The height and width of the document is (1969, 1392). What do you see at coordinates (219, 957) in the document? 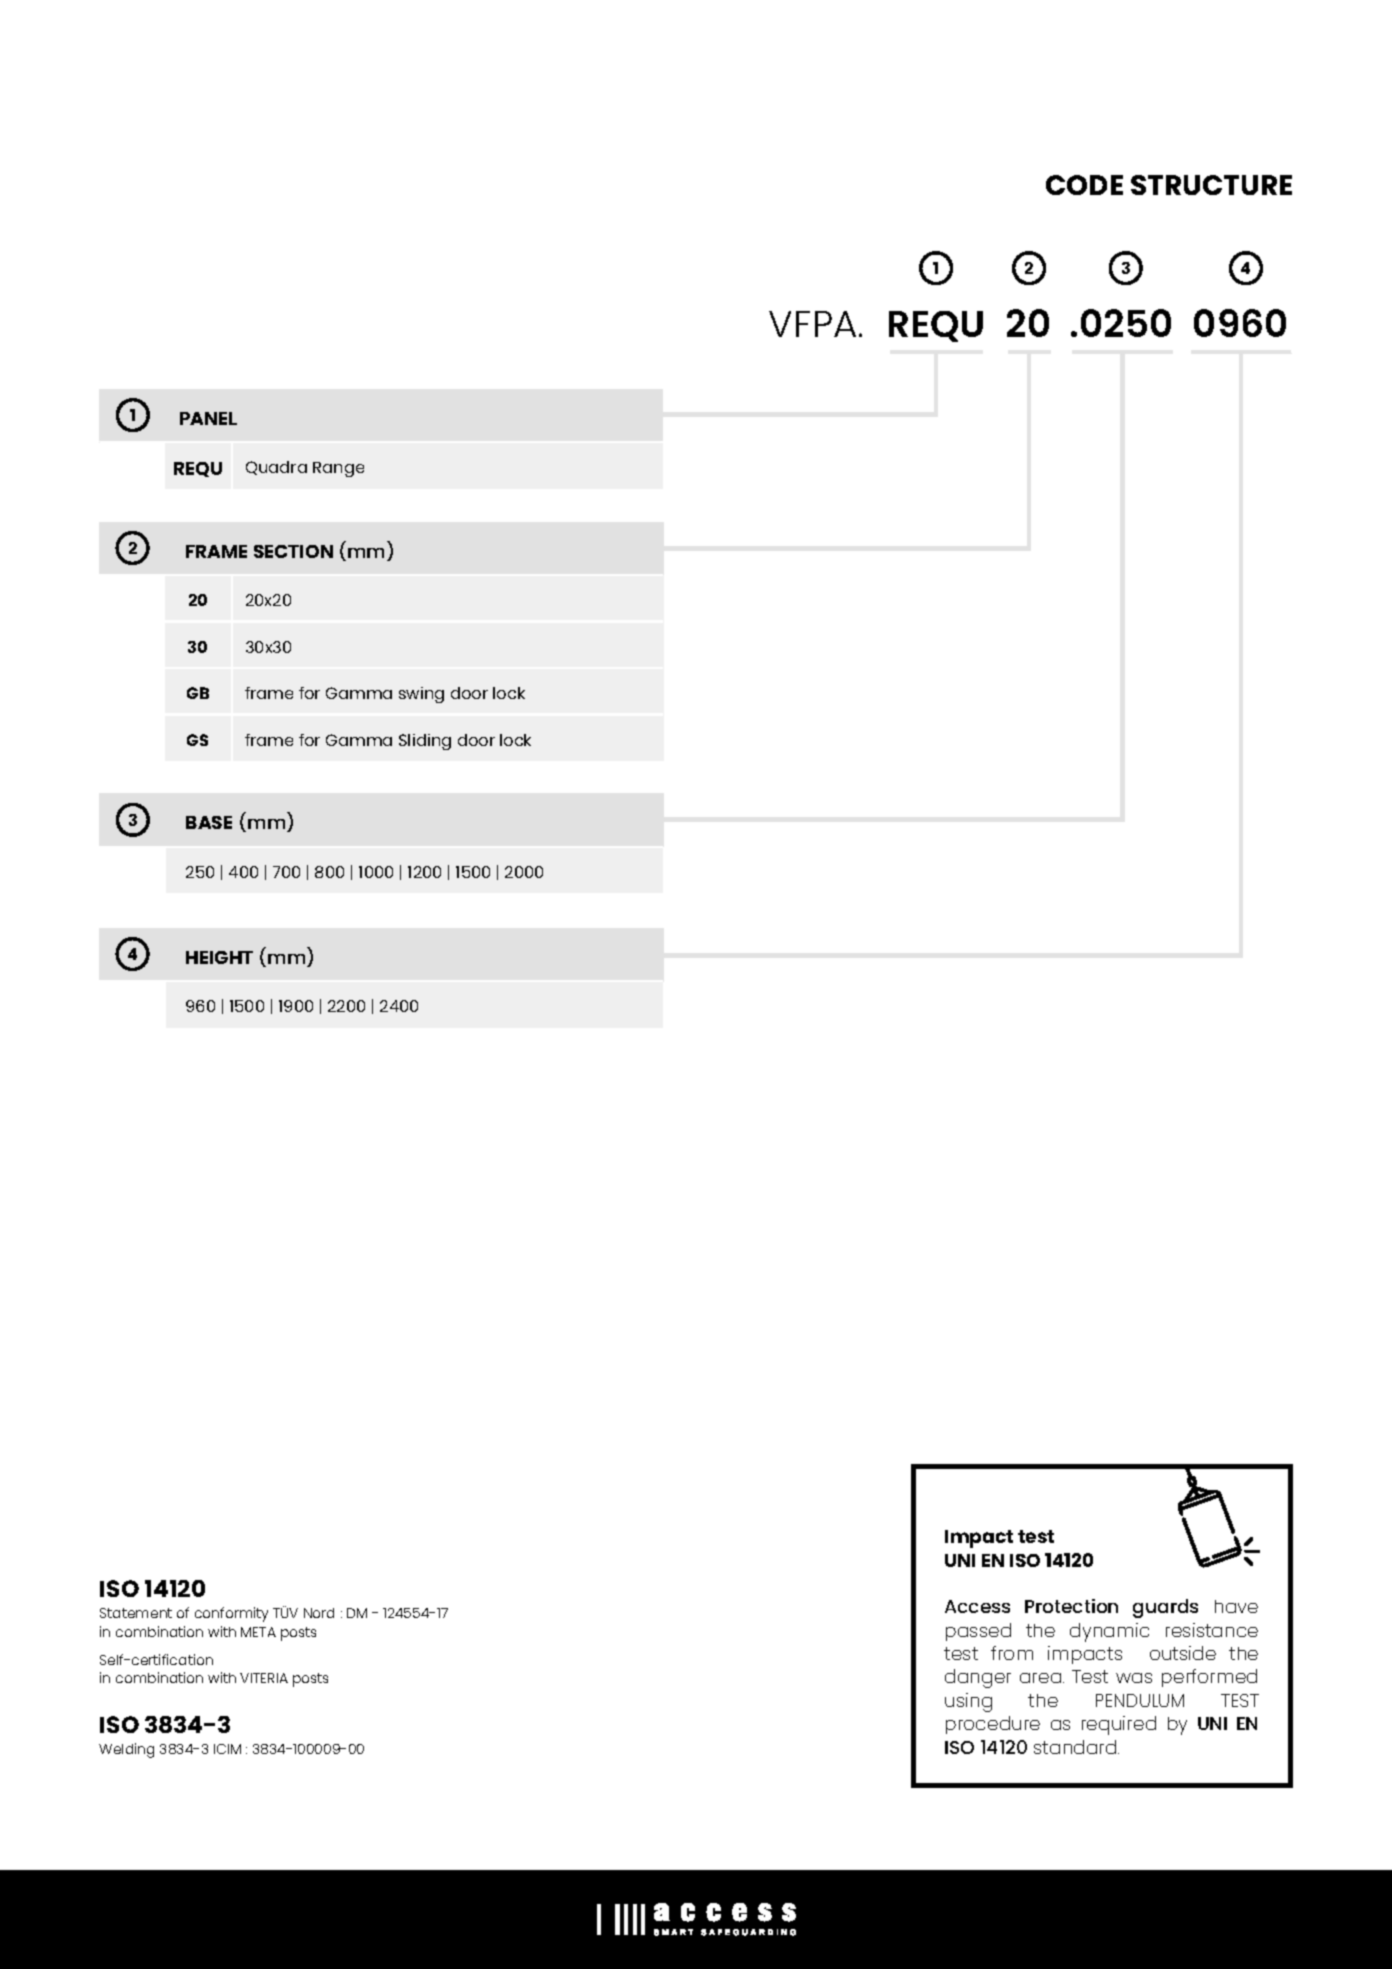
I see `HEIGHT` at bounding box center [219, 957].
